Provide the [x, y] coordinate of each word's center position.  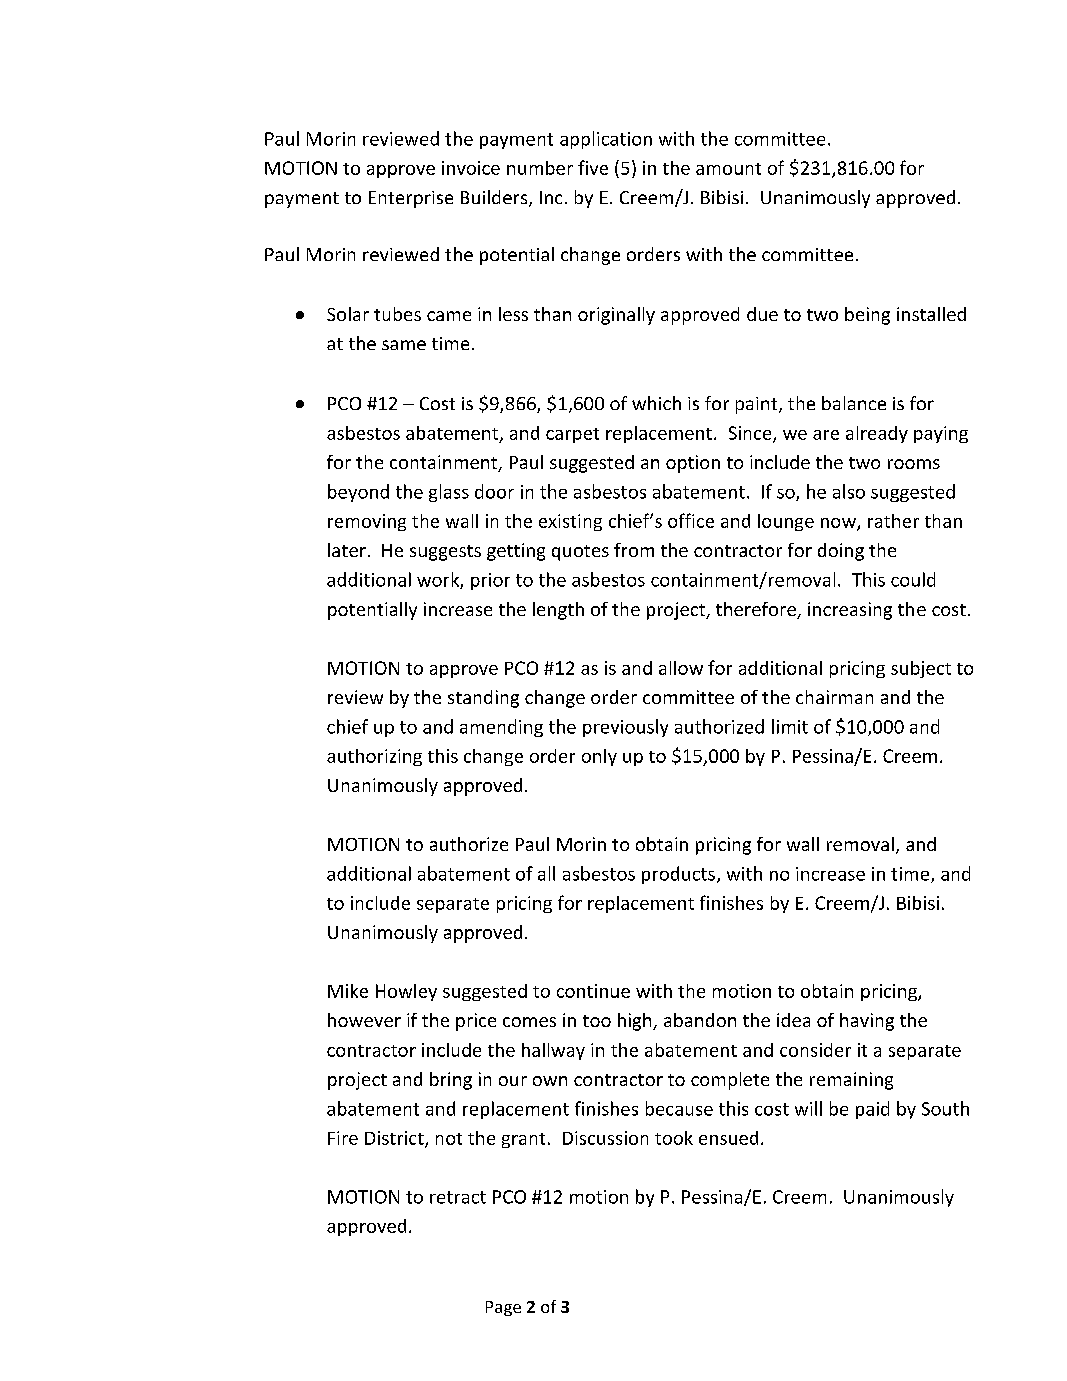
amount [728, 169]
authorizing [374, 757]
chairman [834, 697]
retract [458, 1197]
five [593, 167]
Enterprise [411, 199]
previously [625, 728]
